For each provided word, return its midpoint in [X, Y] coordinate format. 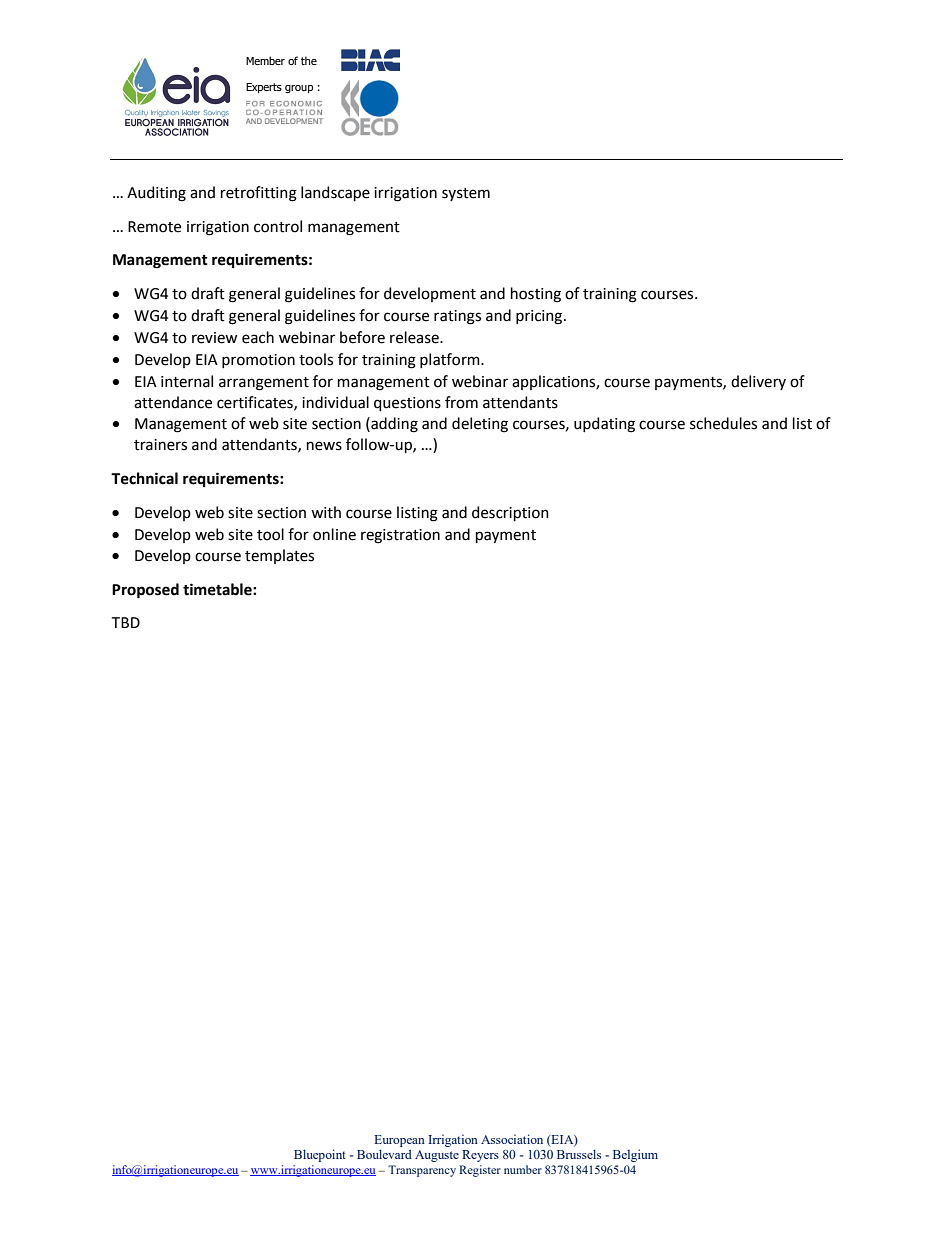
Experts [264, 88]
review [214, 338]
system [466, 194]
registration [400, 536]
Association [512, 1139]
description [510, 513]
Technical [144, 478]
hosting [536, 295]
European [399, 1141]
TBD [126, 622]
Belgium [635, 1155]
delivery [758, 382]
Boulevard [384, 1154]
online [334, 534]
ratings [457, 317]
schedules [723, 423]
